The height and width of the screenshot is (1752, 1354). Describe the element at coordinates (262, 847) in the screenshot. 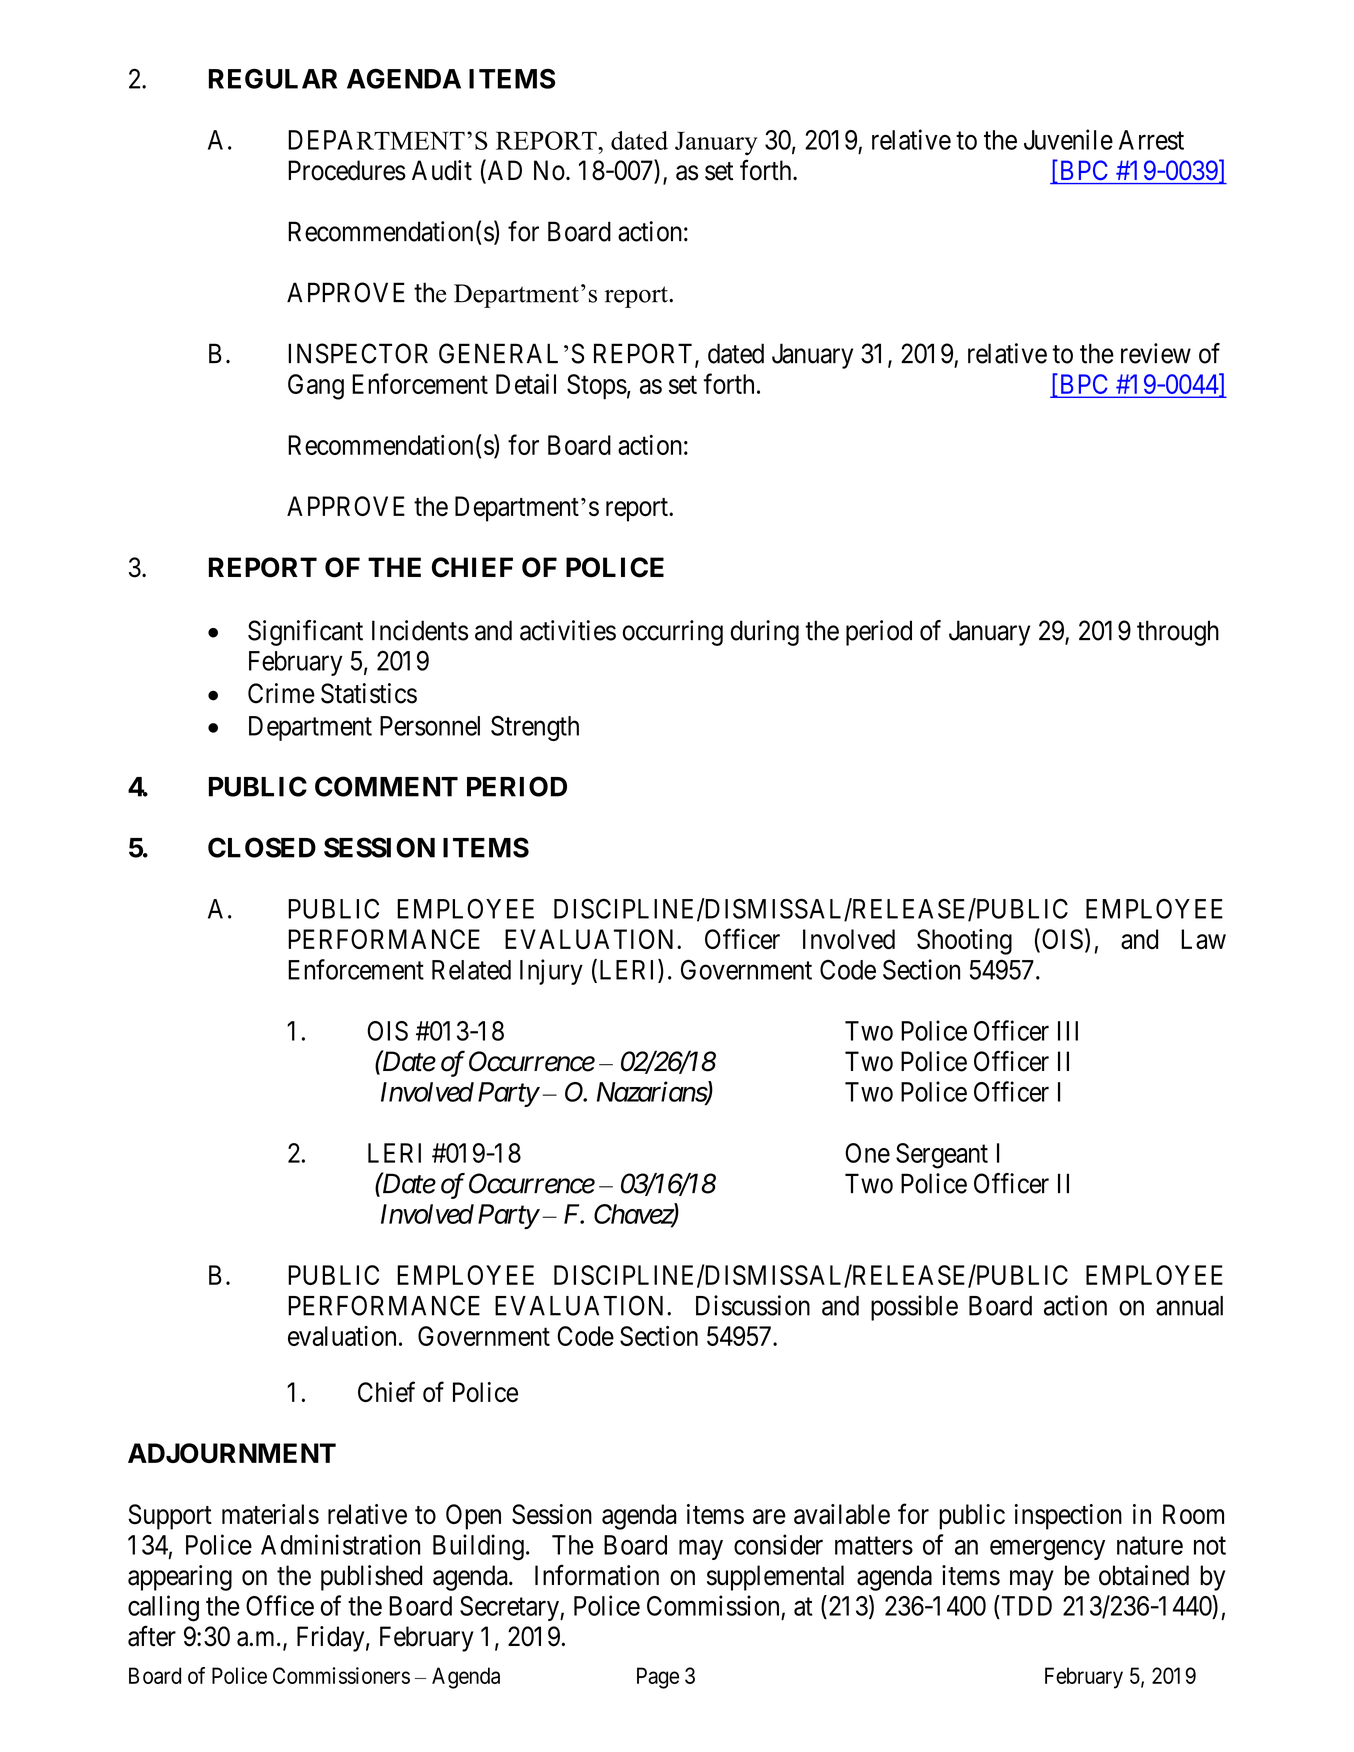

I see `CLOSED` at that location.
